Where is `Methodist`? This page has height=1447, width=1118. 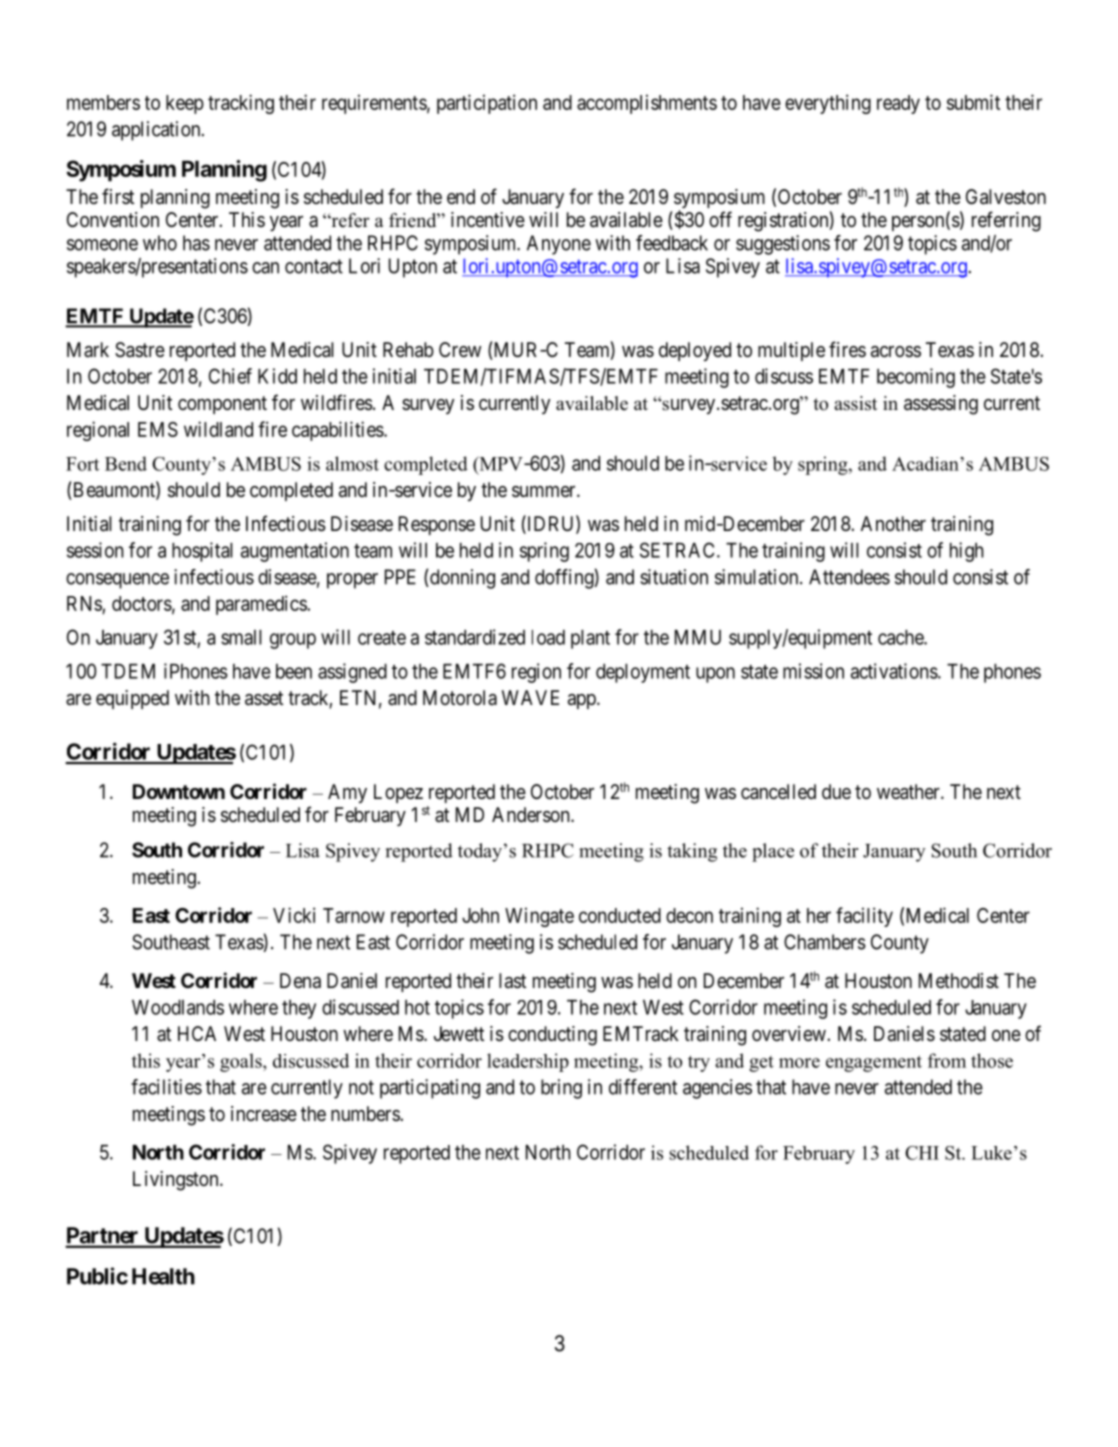 Methodist is located at coordinates (959, 980).
